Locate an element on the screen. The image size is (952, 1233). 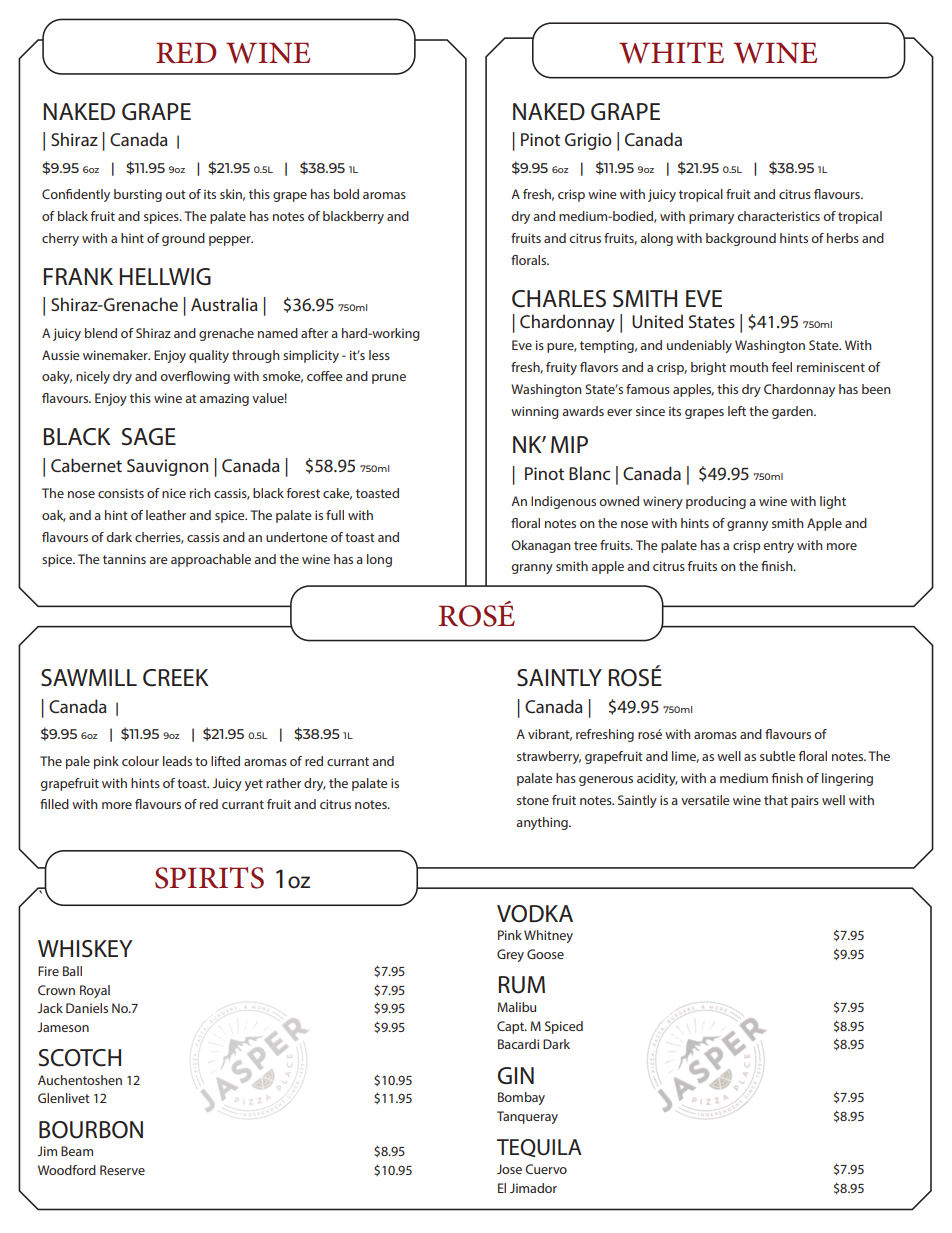
tree is located at coordinates (585, 545).
